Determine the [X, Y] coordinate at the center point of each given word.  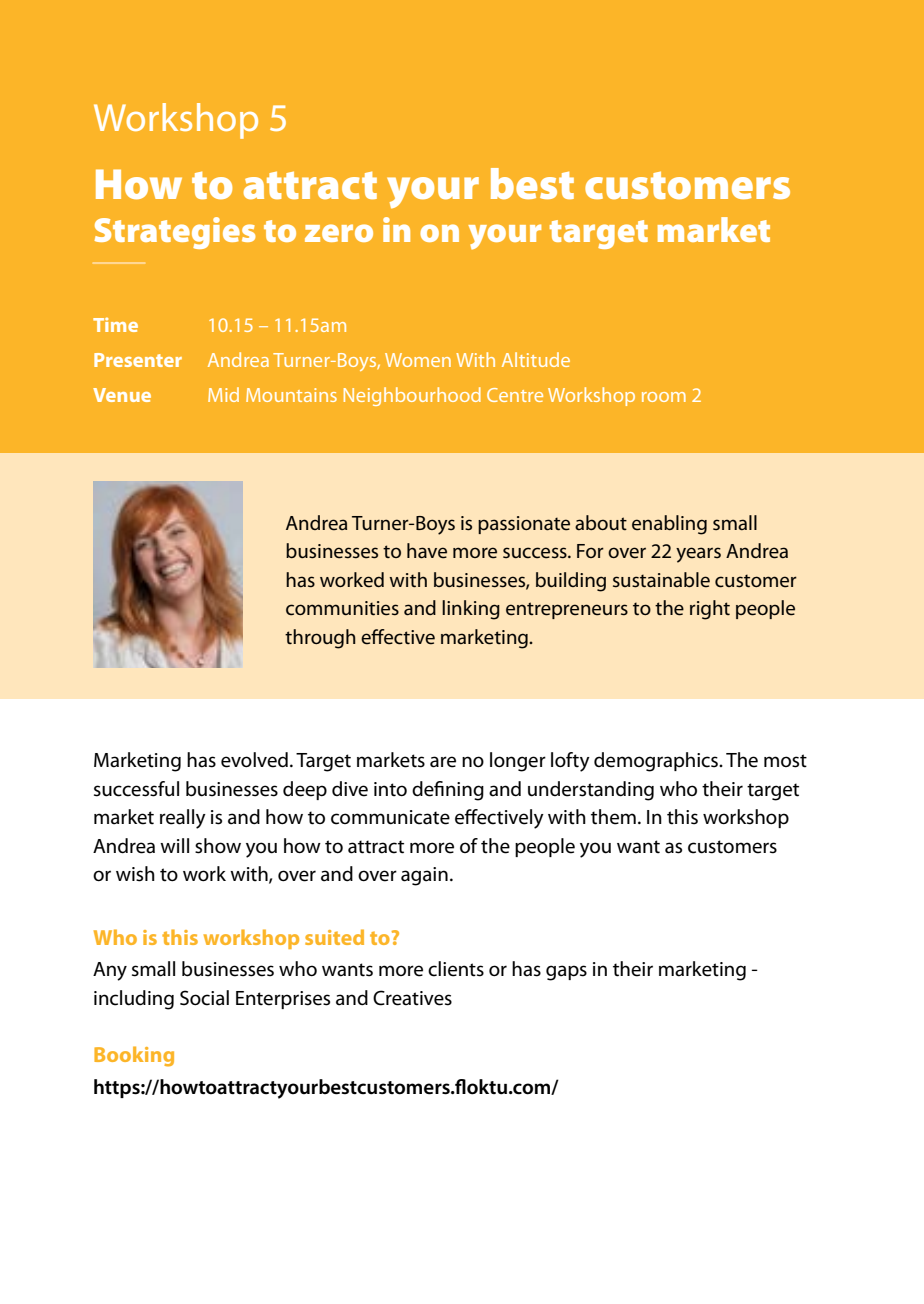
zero [339, 233]
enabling [669, 525]
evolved [254, 760]
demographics [657, 762]
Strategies [175, 233]
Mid [223, 394]
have [427, 551]
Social [204, 998]
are [443, 762]
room [664, 397]
